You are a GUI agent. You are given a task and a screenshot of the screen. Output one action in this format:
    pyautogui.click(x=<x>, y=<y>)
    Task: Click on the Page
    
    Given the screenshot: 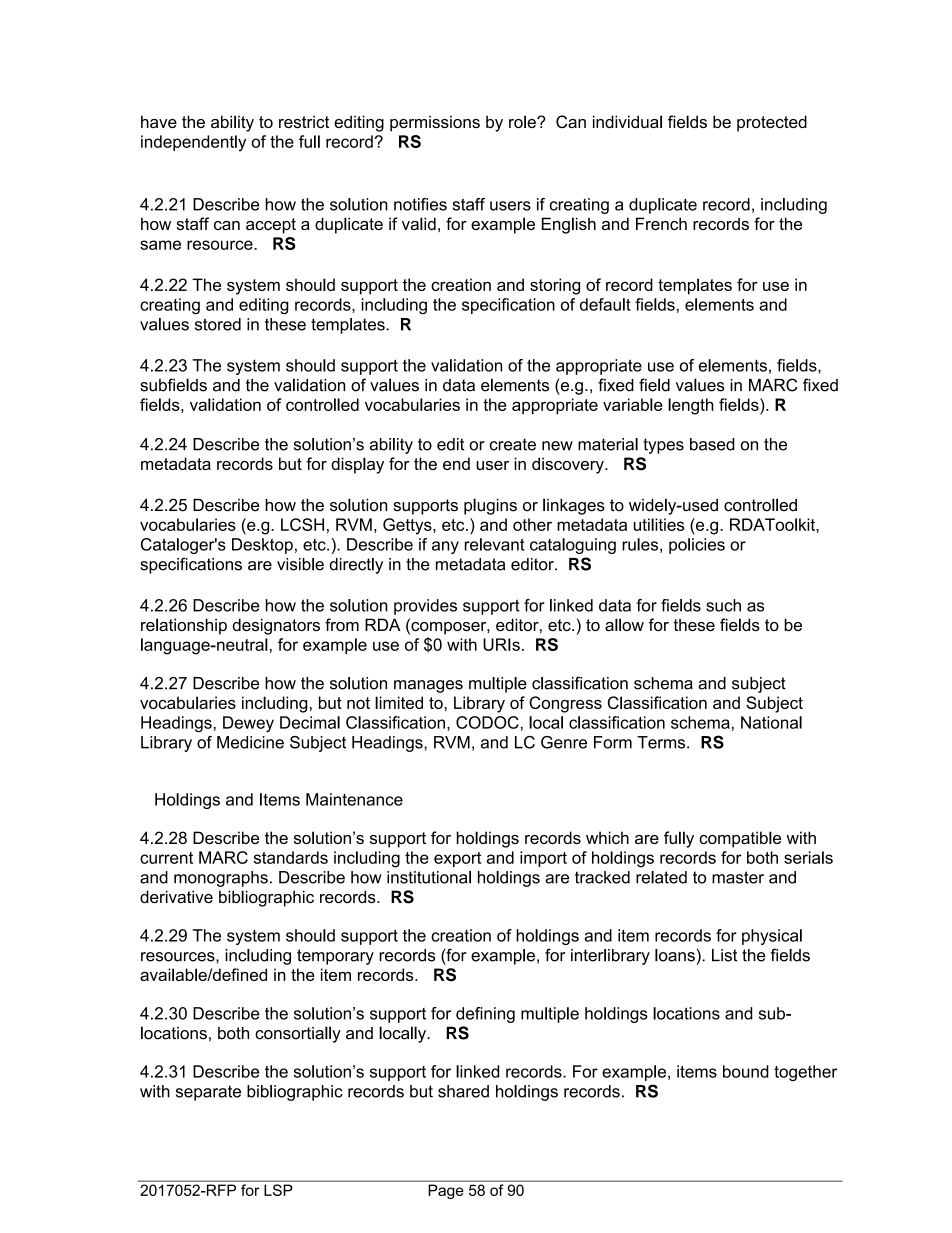 What is the action you would take?
    pyautogui.click(x=446, y=1191)
